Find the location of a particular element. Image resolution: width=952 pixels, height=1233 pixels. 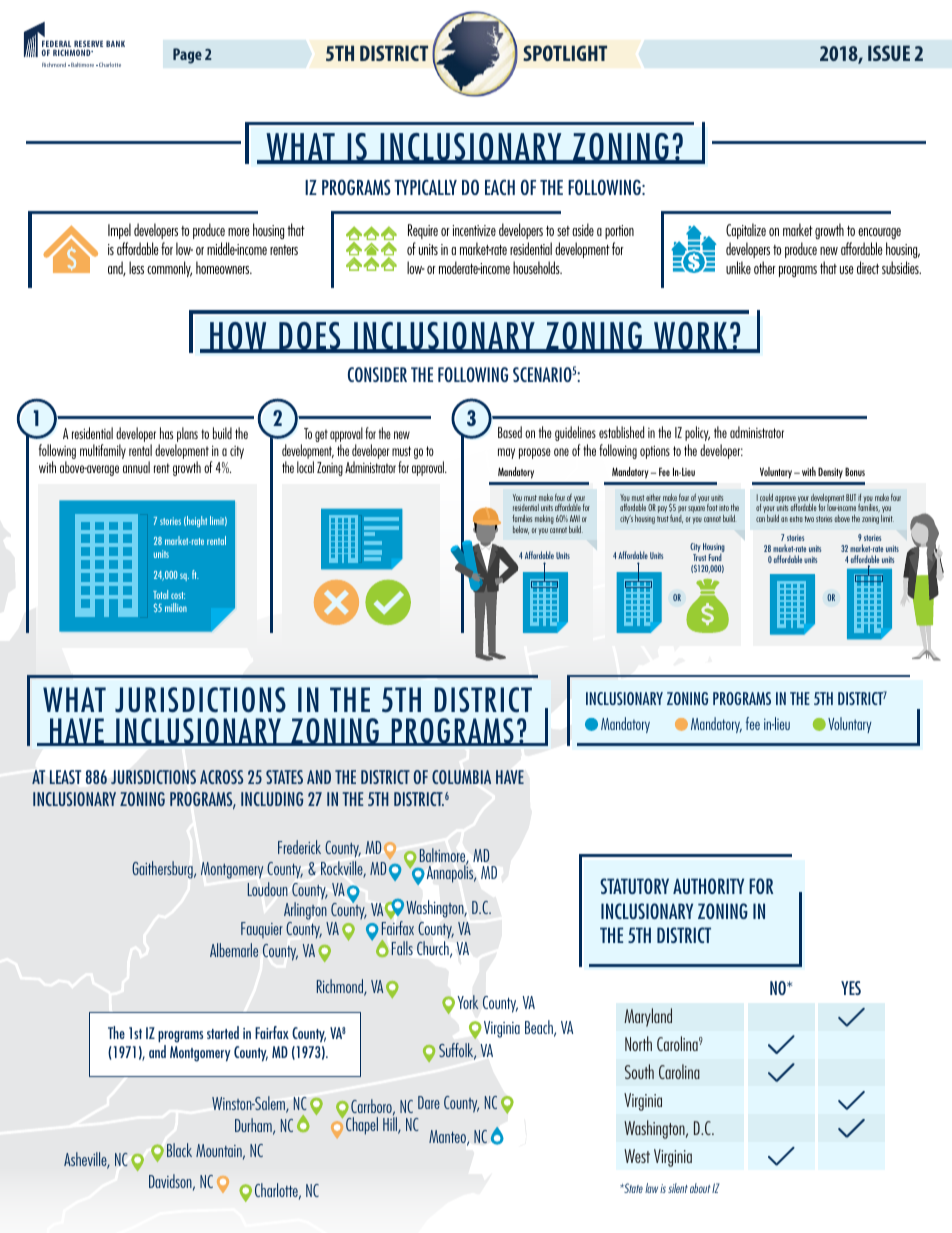

COLUMBIA is located at coordinates (461, 777).
